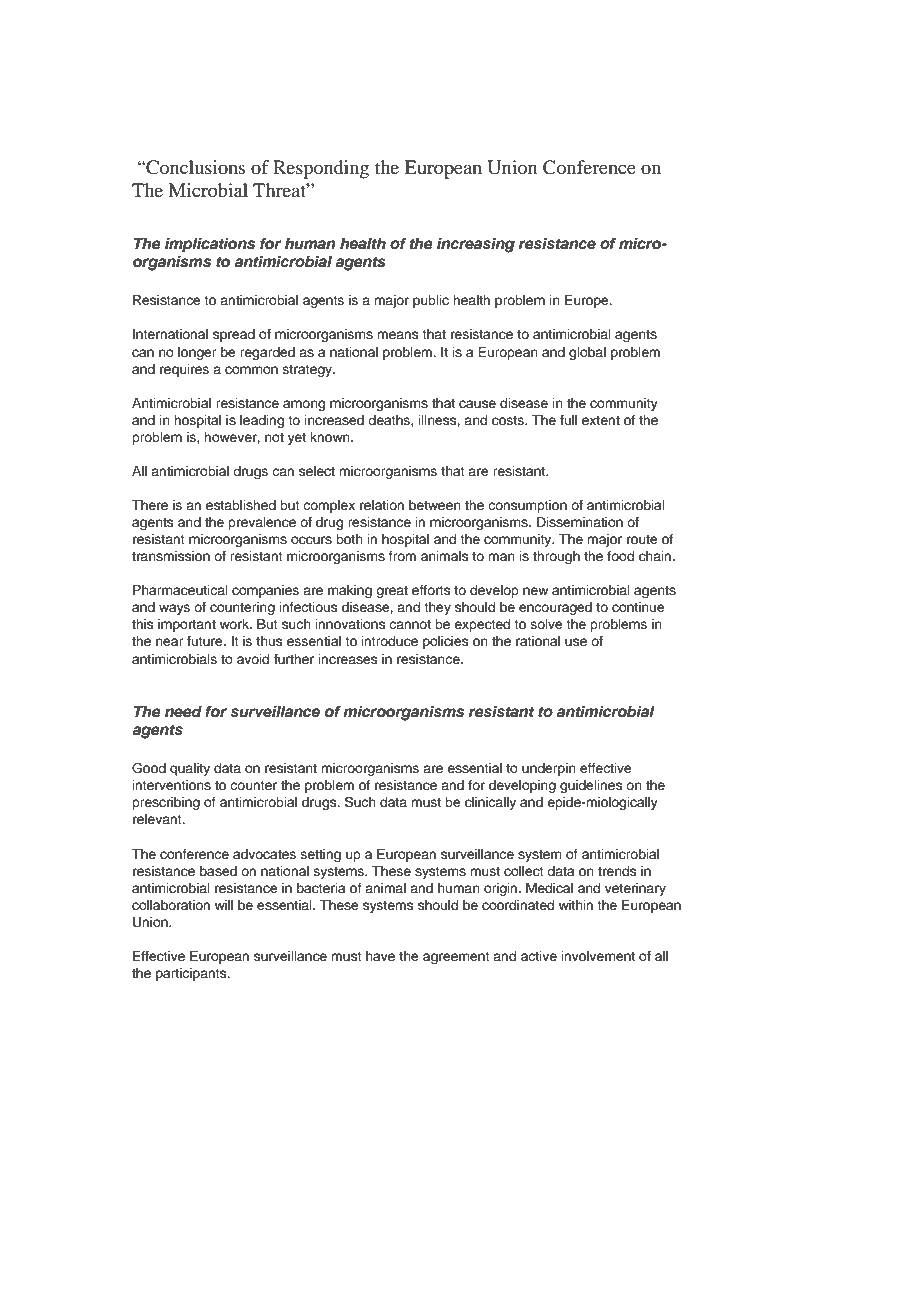 This screenshot has width=924, height=1308. What do you see at coordinates (380, 956) in the screenshot?
I see `have` at bounding box center [380, 956].
